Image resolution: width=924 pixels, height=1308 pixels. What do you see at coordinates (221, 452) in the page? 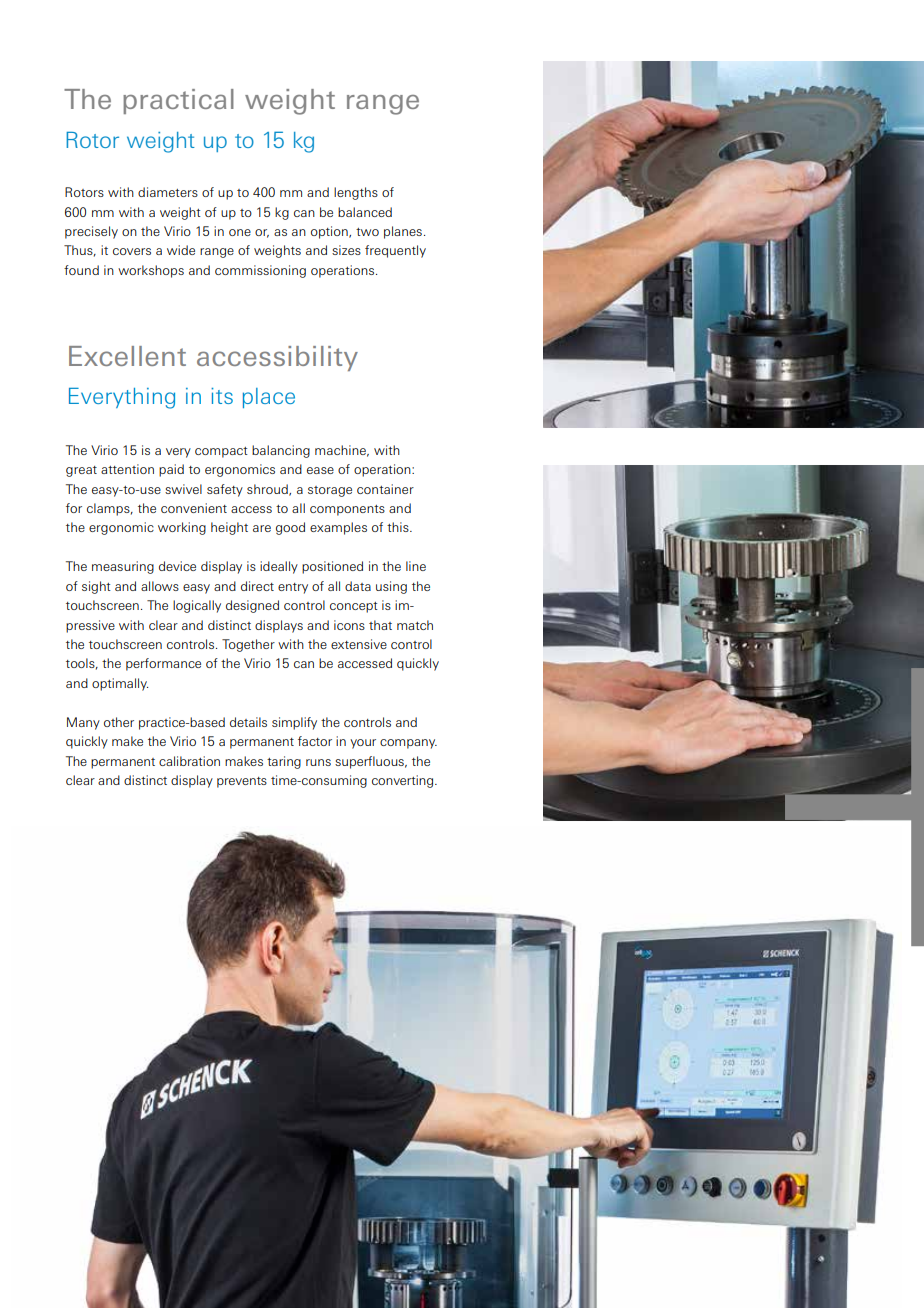
I see `compact` at bounding box center [221, 452].
